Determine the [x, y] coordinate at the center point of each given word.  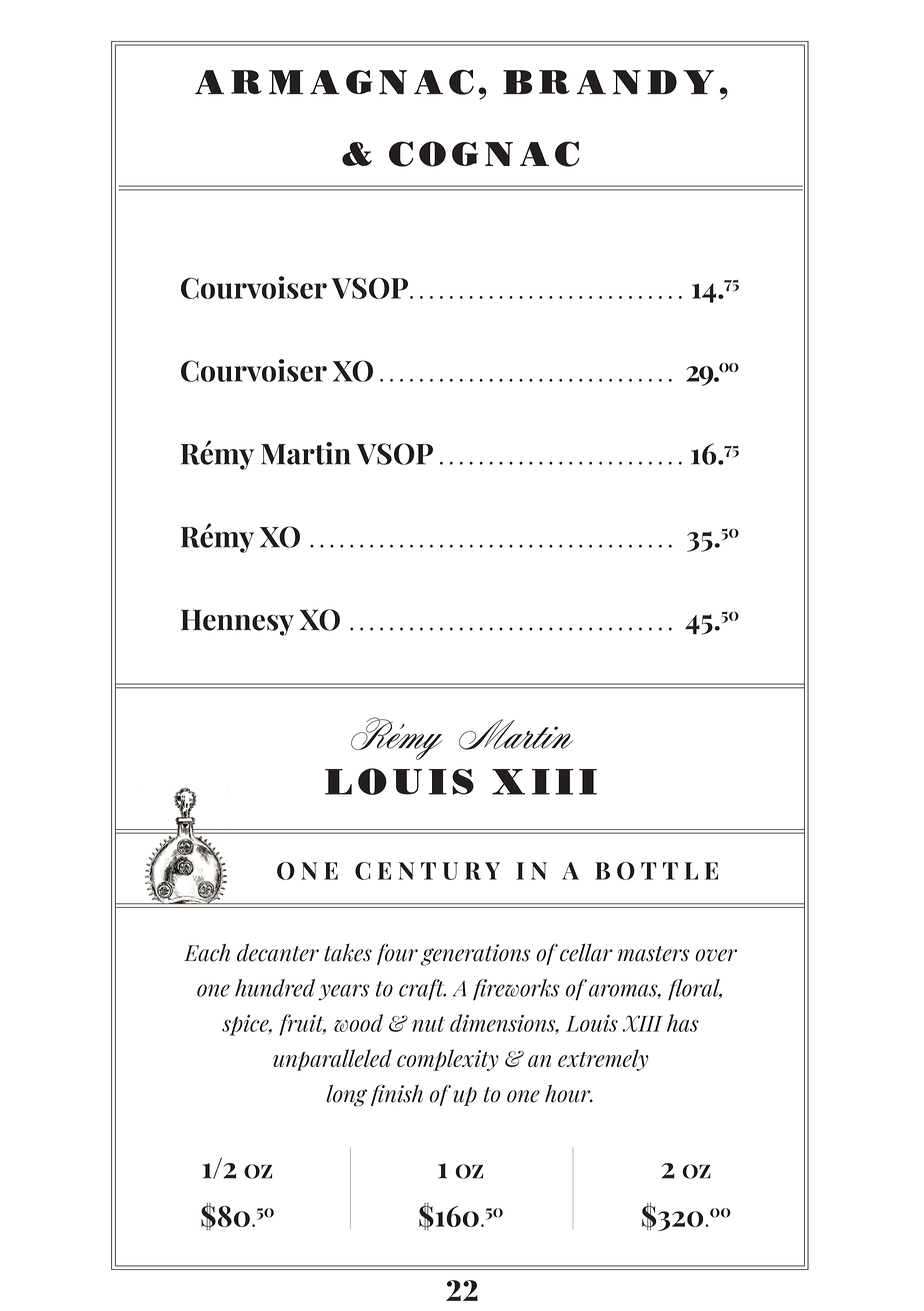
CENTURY [427, 871]
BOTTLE [656, 871]
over [716, 955]
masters [654, 954]
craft [422, 990]
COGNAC [484, 154]
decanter [278, 952]
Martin [306, 453]
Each [207, 952]
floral [695, 990]
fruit [302, 1025]
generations [475, 955]
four [397, 954]
